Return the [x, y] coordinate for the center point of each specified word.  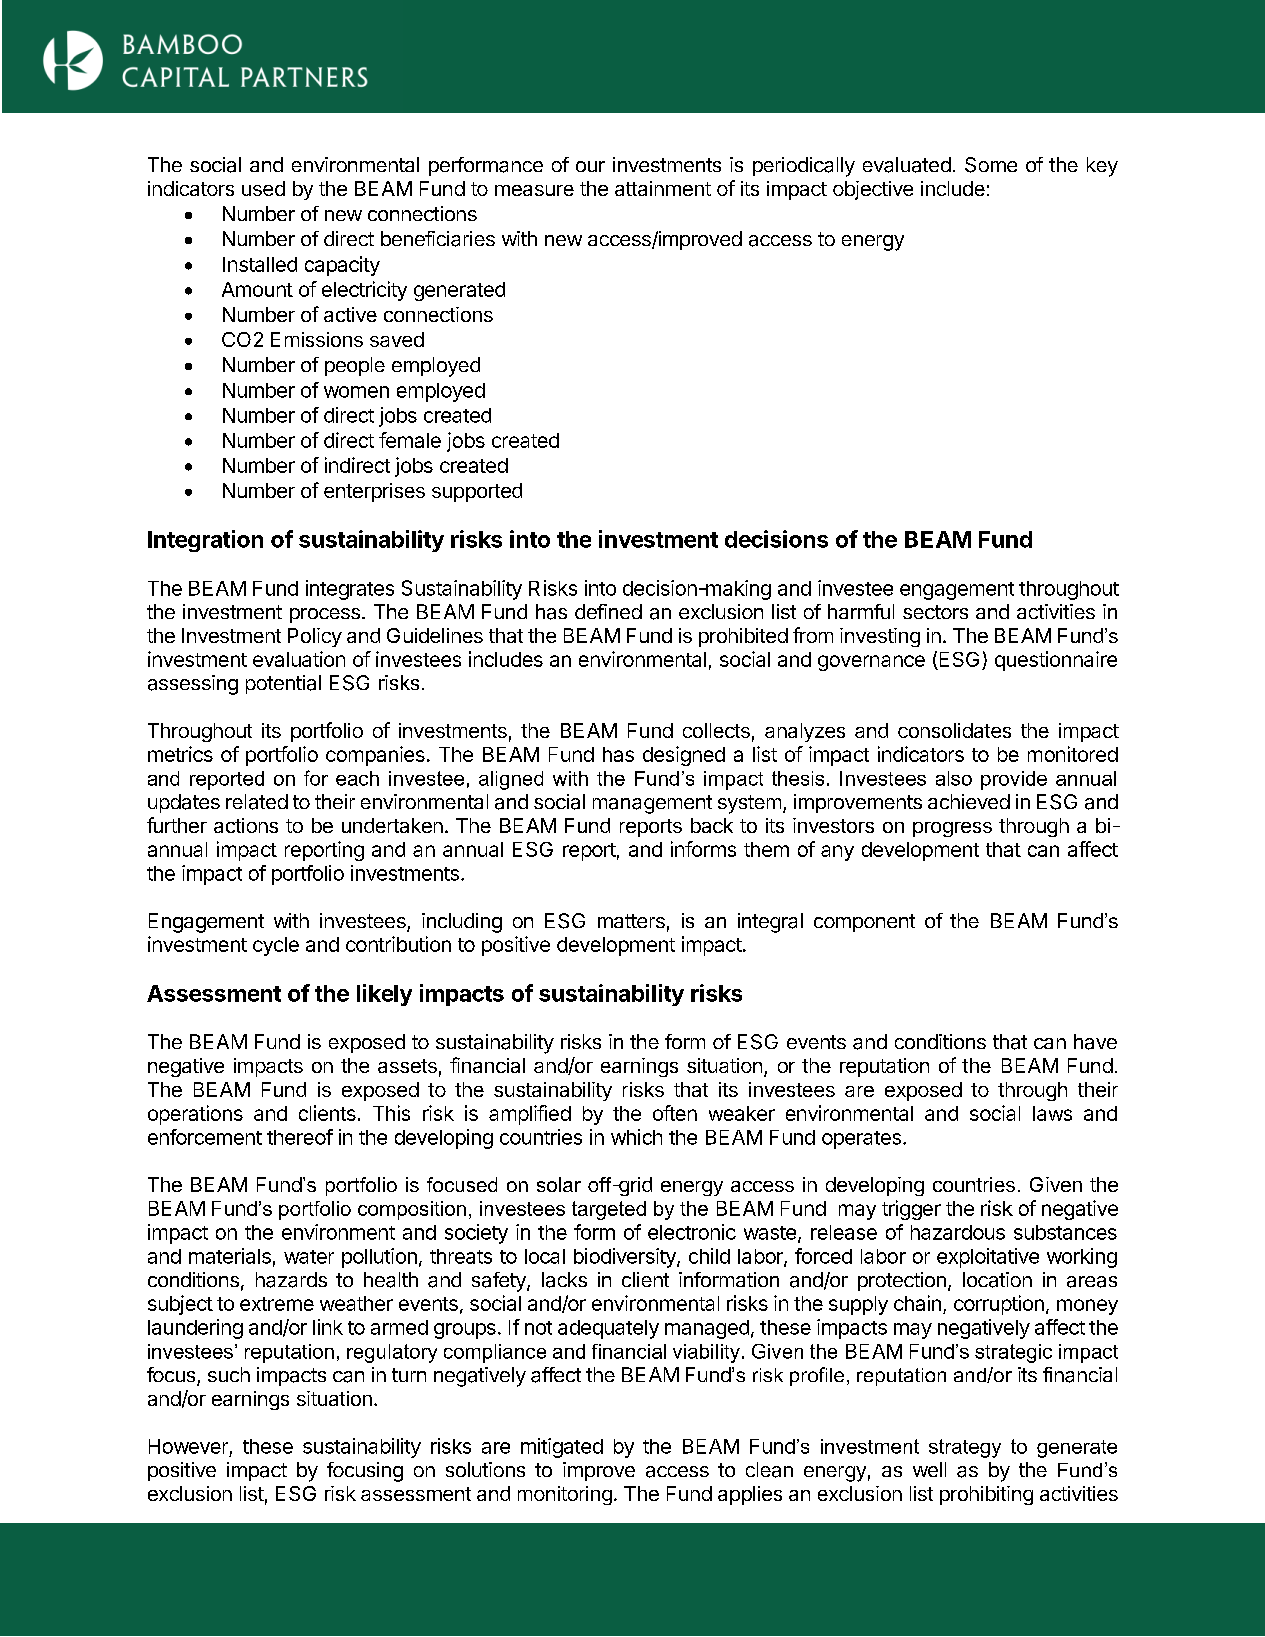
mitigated [562, 1448]
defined [608, 611]
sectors [935, 612]
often [675, 1113]
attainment [663, 188]
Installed [260, 264]
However [188, 1446]
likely [384, 995]
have [1095, 1042]
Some [991, 165]
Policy [315, 637]
